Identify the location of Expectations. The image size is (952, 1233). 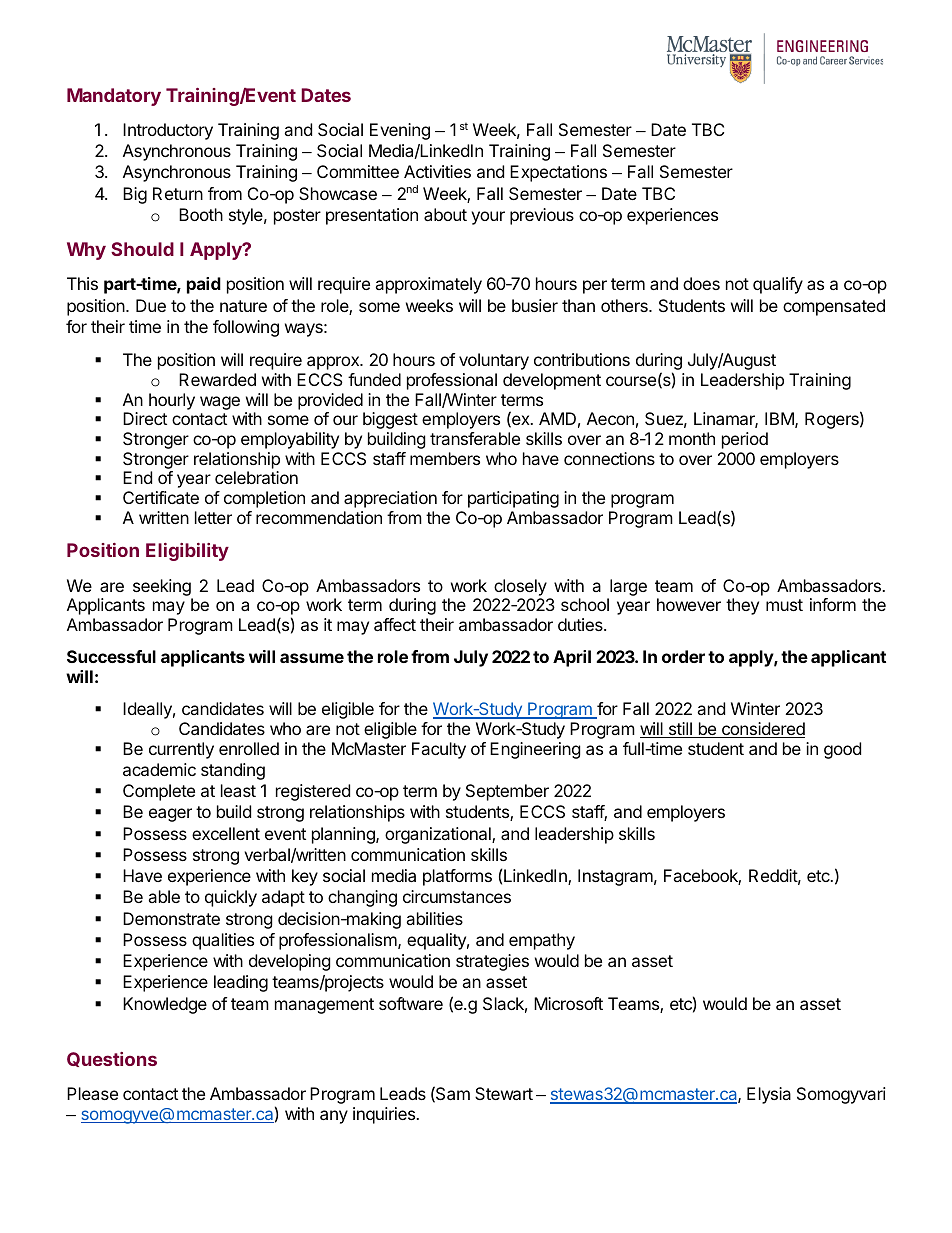
(558, 173).
